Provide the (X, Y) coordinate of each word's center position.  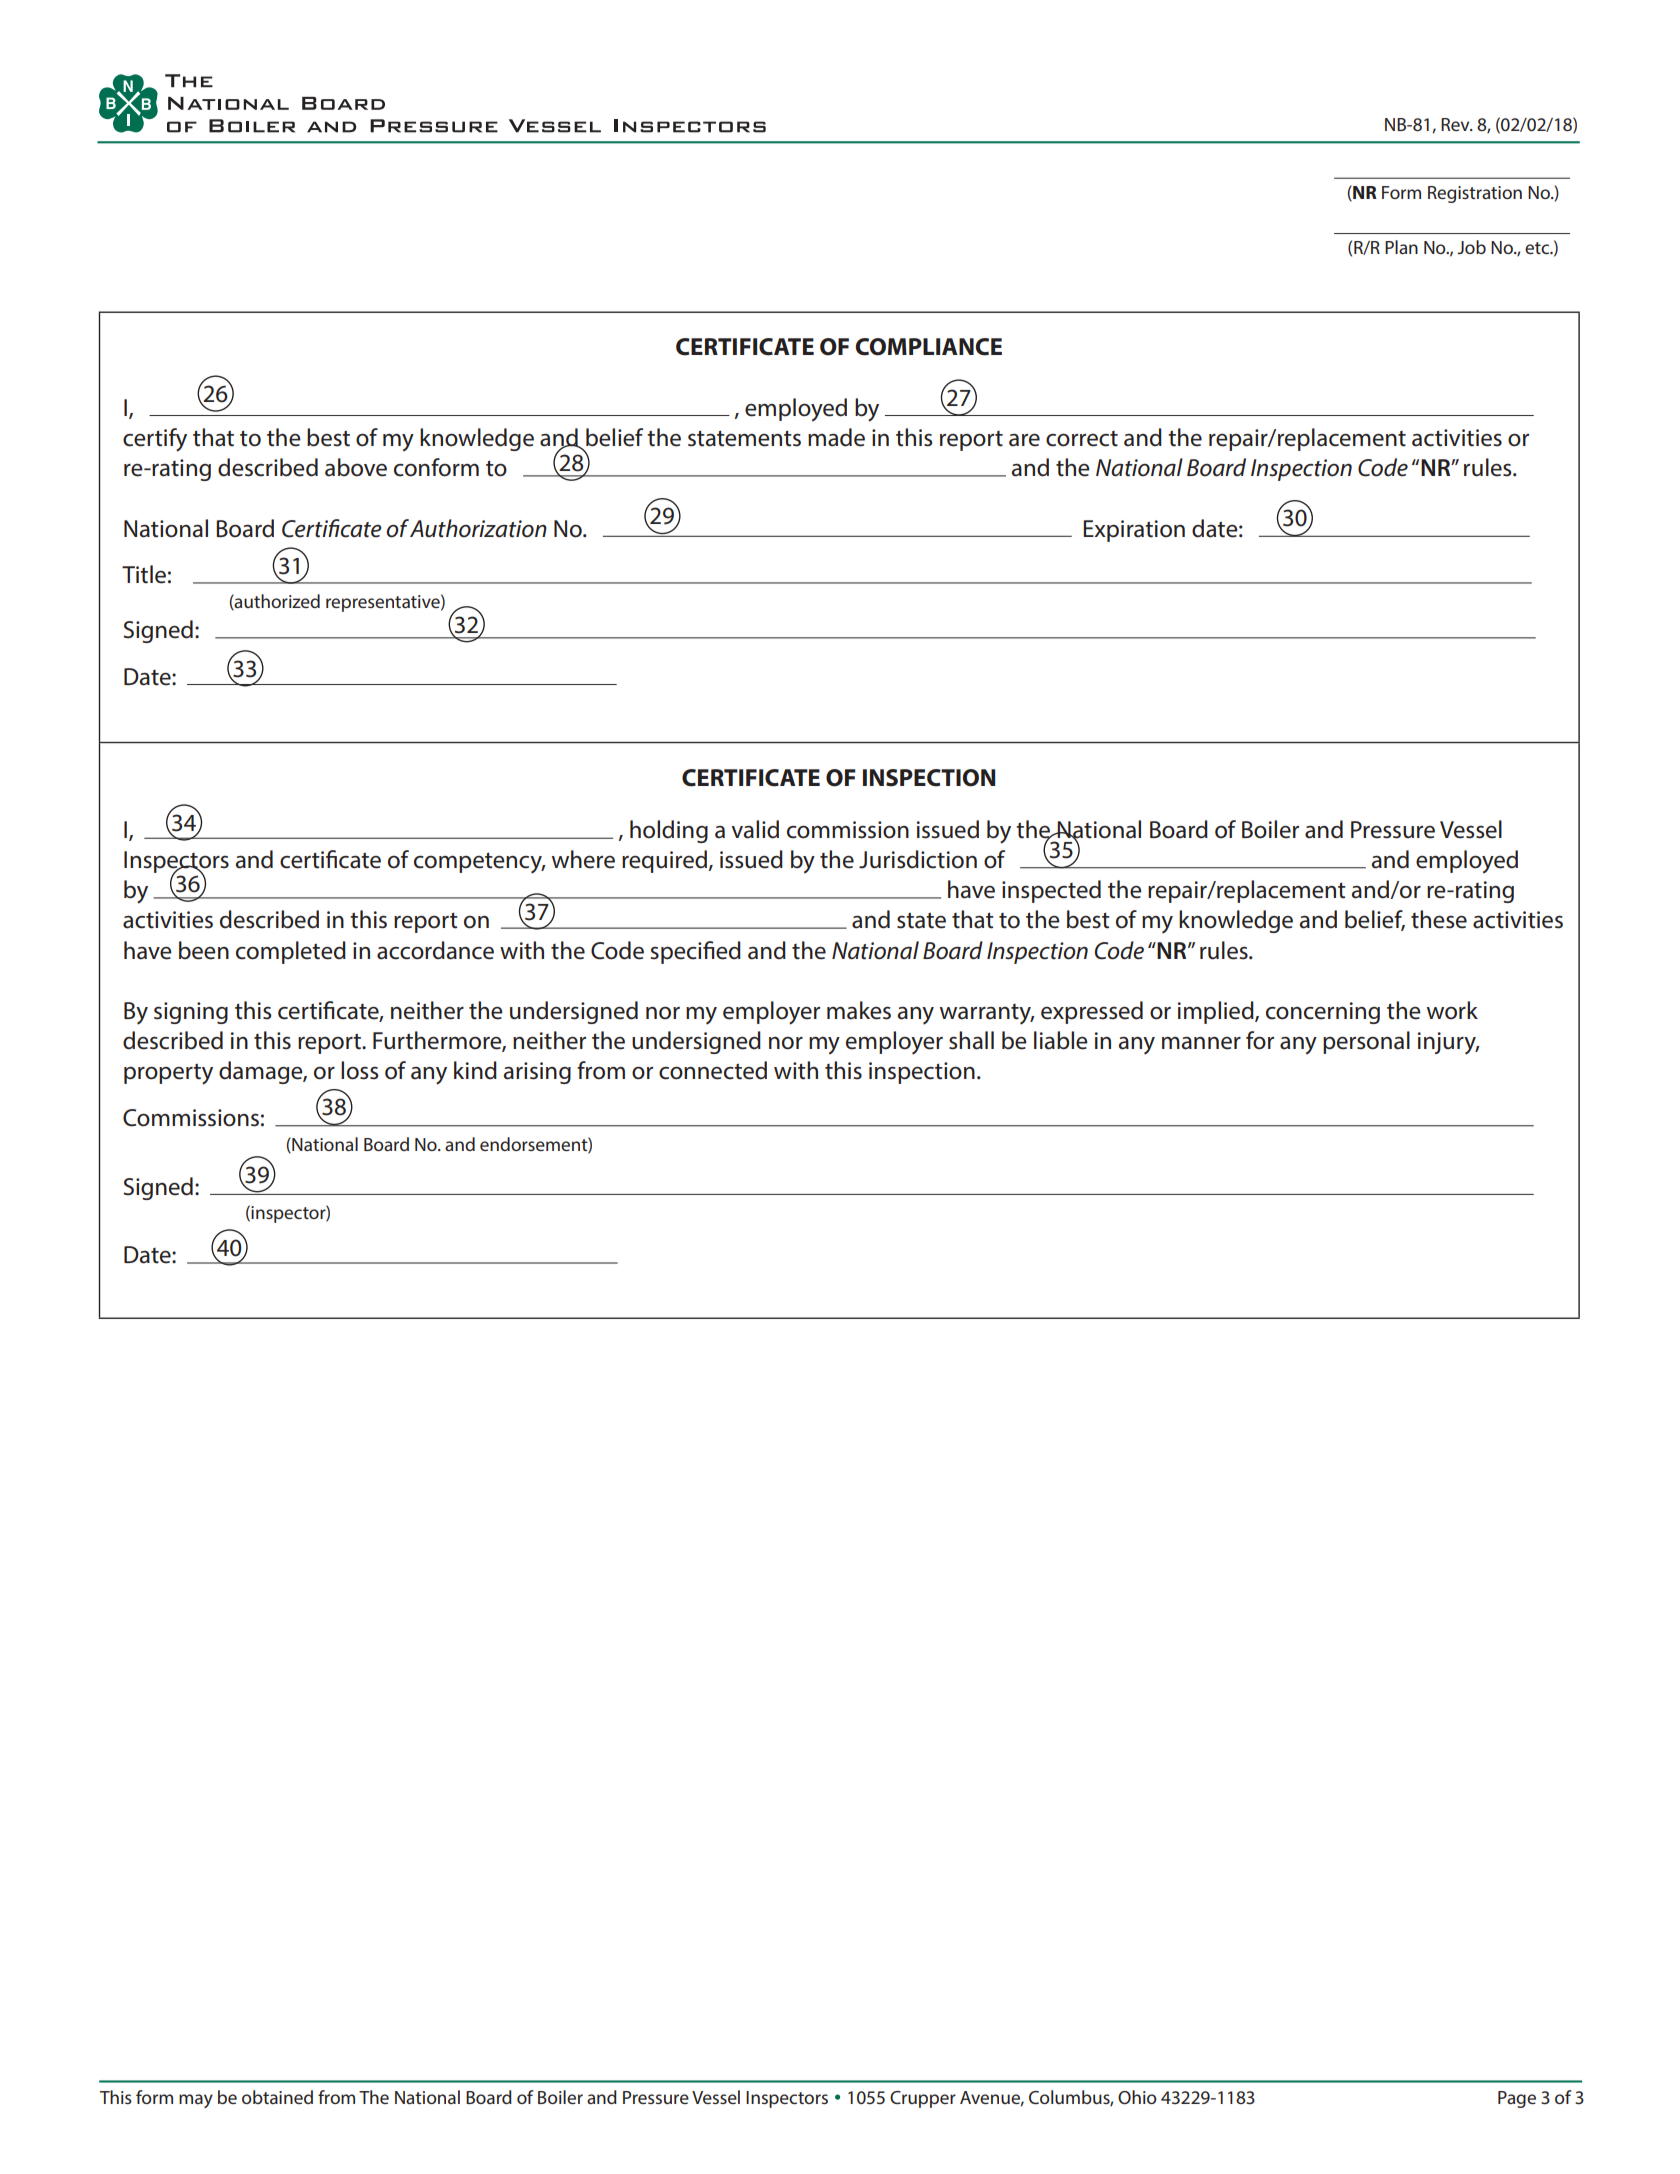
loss (359, 1070)
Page (1517, 2099)
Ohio (1137, 2097)
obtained (277, 2097)
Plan (1401, 247)
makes (859, 1010)
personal (1366, 1042)
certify (155, 440)
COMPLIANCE (928, 347)
